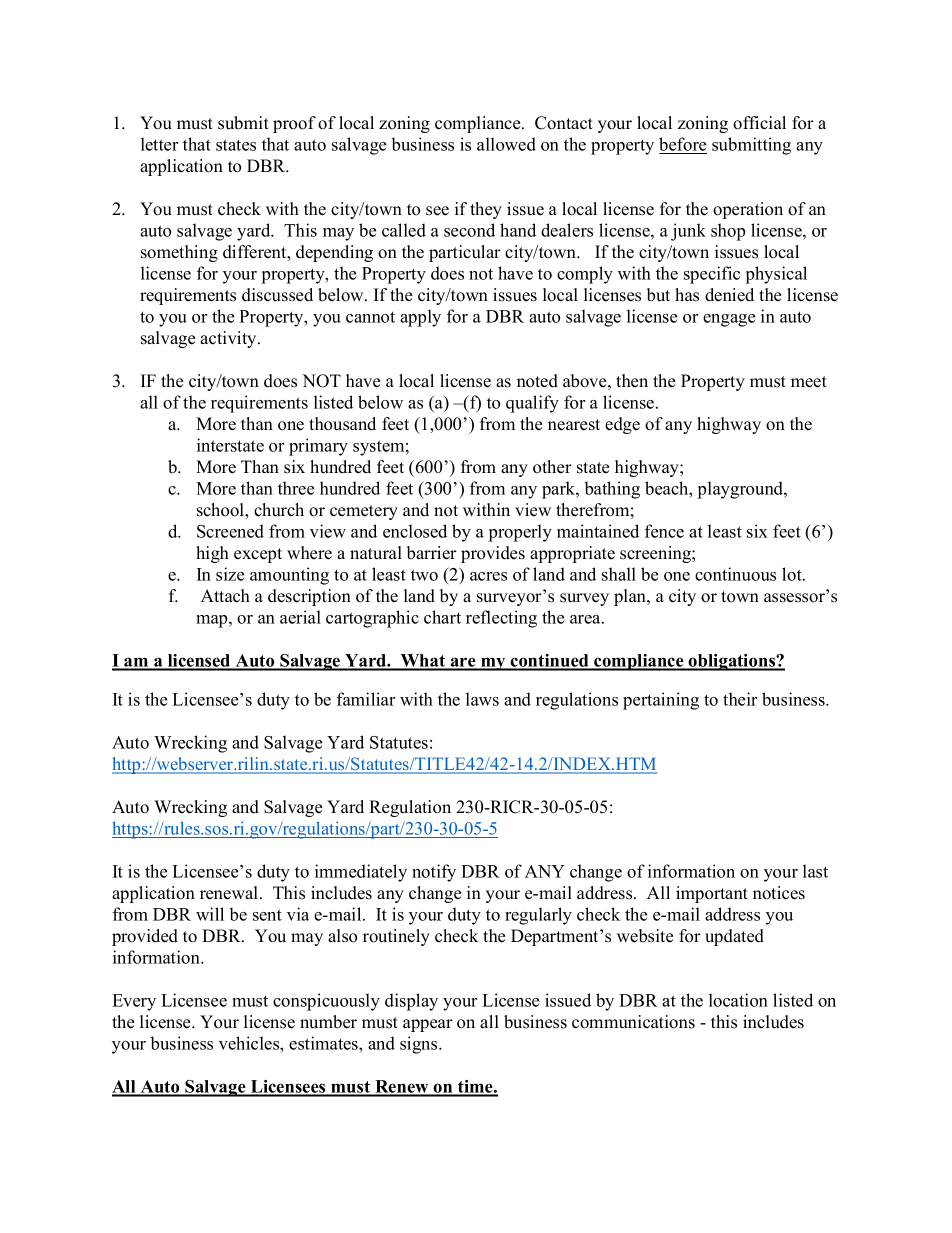  I want to click on Attach, so click(225, 596).
